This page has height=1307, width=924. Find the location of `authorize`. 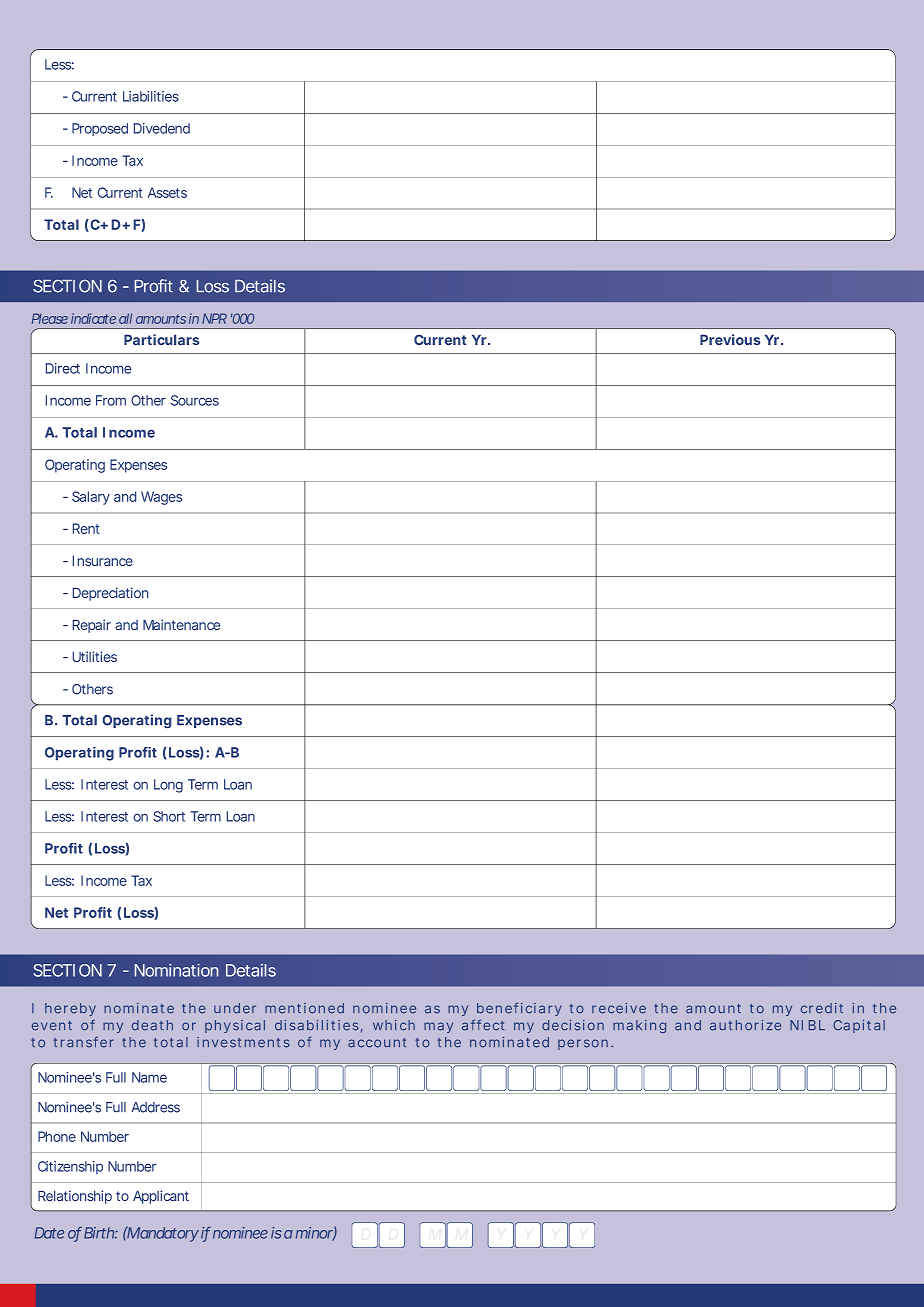

authorize is located at coordinates (745, 1025).
